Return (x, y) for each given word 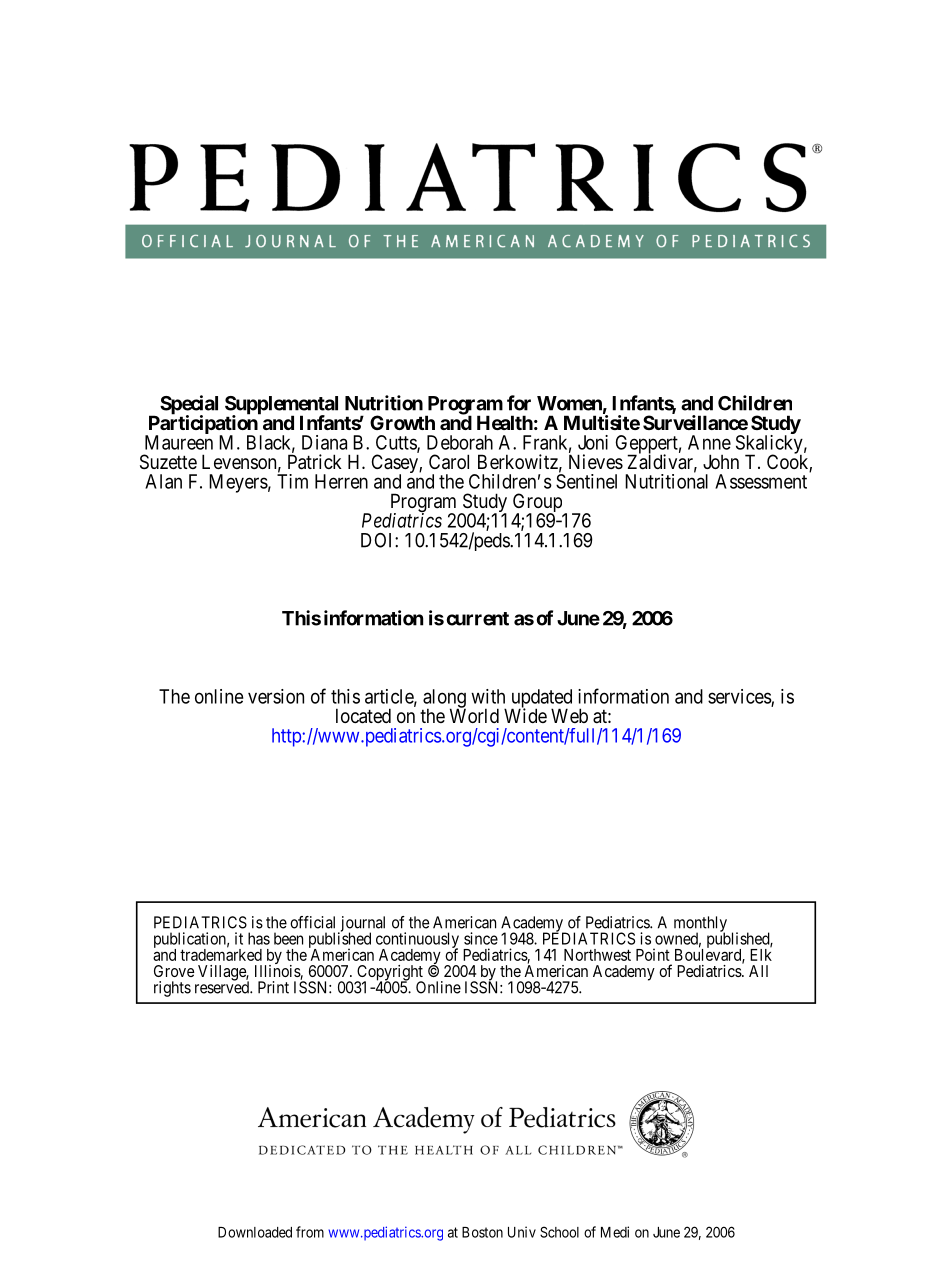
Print (273, 987)
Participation (203, 425)
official (312, 922)
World (474, 715)
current (478, 619)
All (758, 971)
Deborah (460, 442)
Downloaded (255, 1232)
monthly (700, 925)
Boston (482, 1232)
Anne (709, 442)
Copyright (389, 974)
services (740, 697)
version (276, 696)
